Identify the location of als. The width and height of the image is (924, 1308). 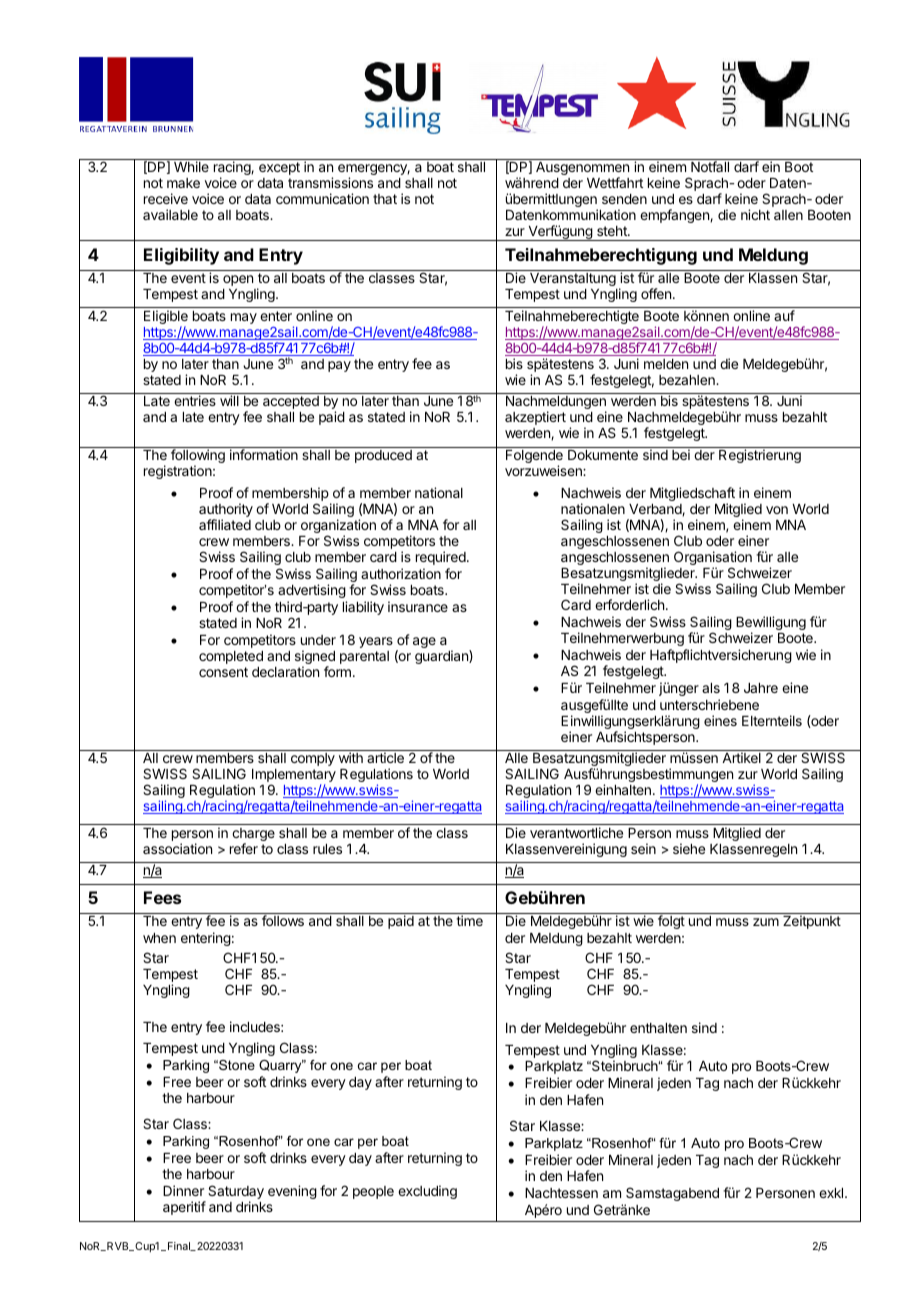
(711, 688).
